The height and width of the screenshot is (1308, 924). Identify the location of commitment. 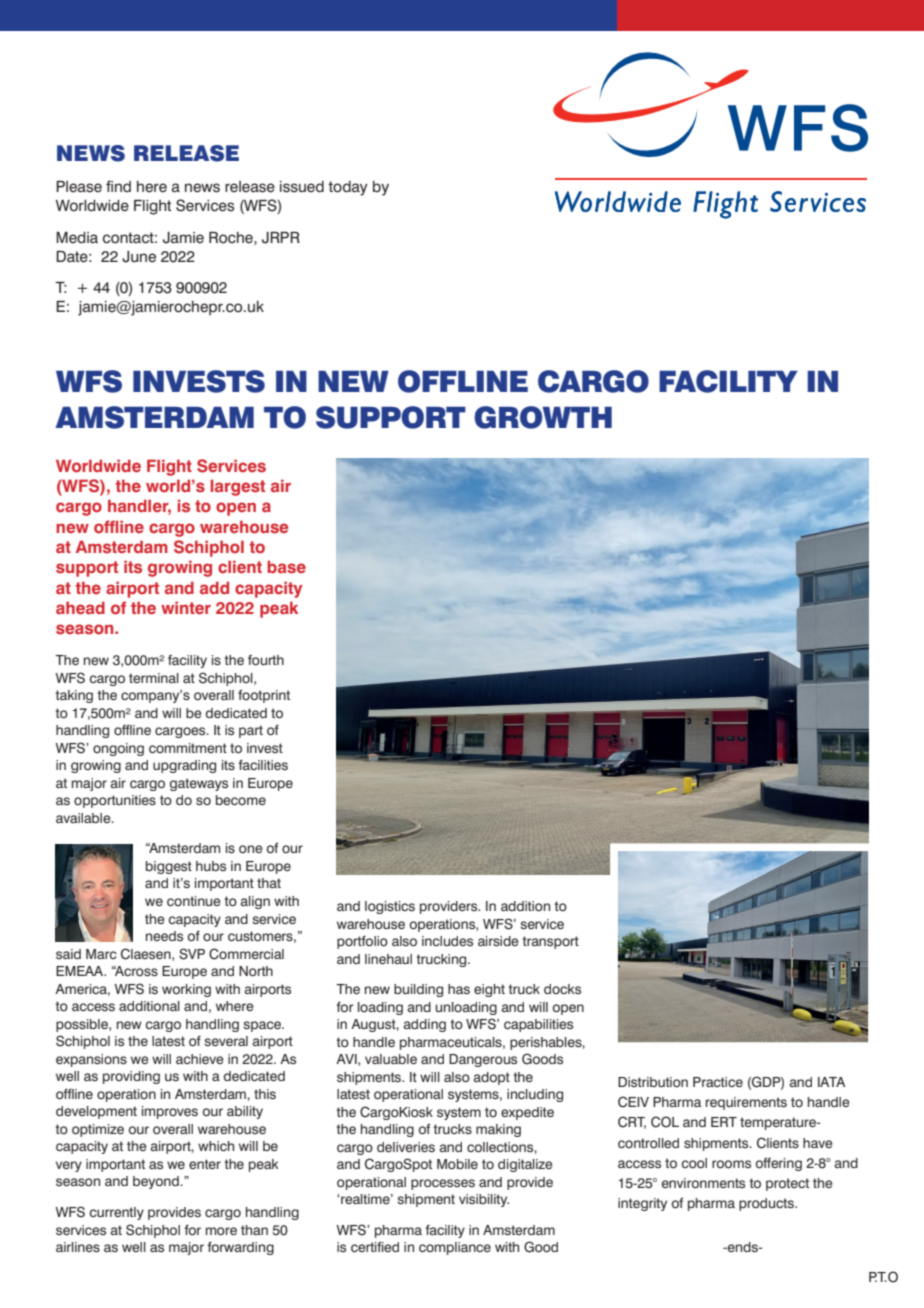
(188, 748).
